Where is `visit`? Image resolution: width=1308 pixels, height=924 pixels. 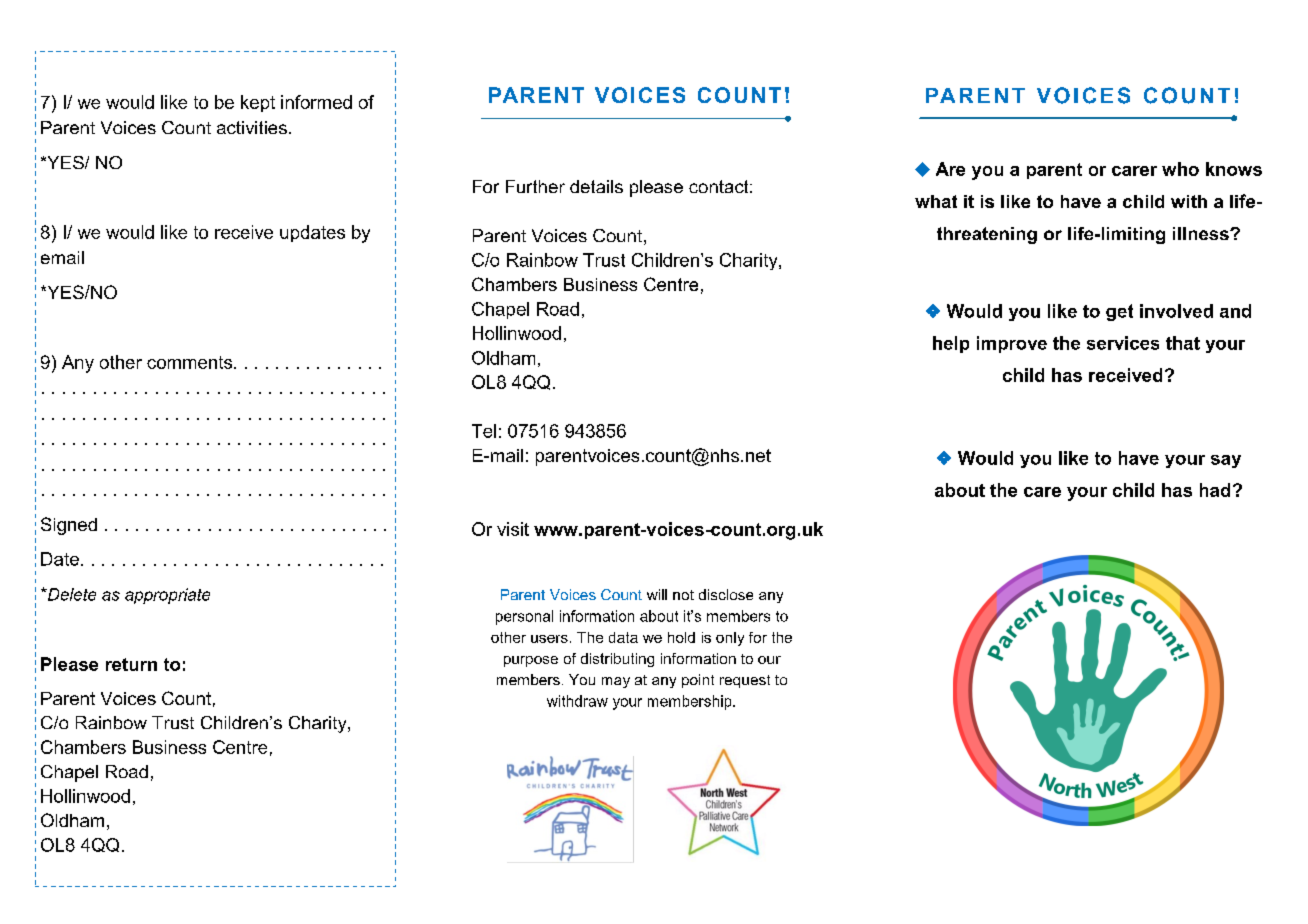
visit is located at coordinates (513, 529).
